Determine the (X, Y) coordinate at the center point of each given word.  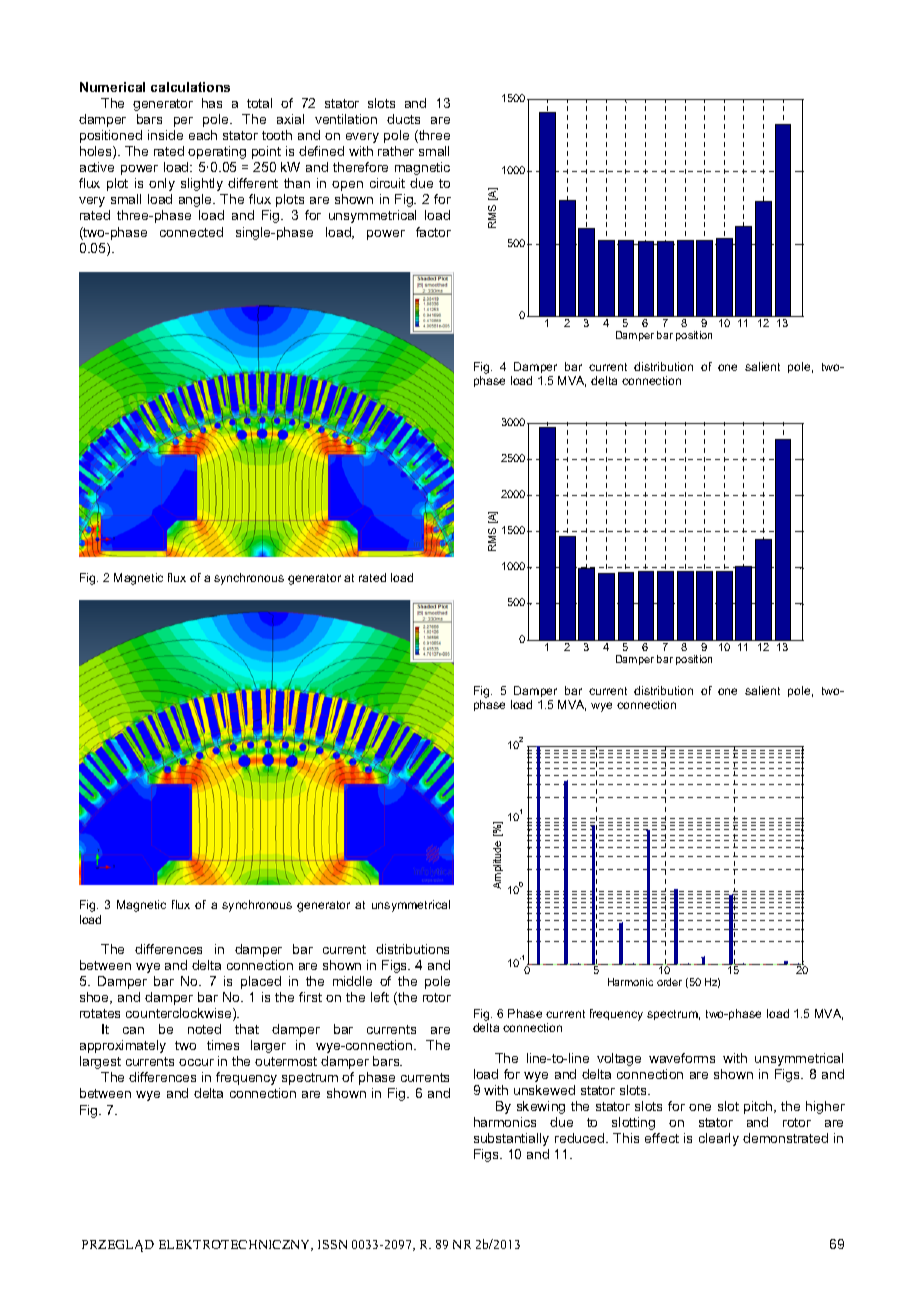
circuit (387, 183)
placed (261, 982)
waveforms (682, 1058)
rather (396, 151)
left (380, 997)
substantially (511, 1139)
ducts (403, 119)
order (669, 982)
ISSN (332, 1244)
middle (352, 981)
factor (433, 232)
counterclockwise (180, 1014)
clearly (719, 1139)
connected (191, 232)
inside (165, 135)
